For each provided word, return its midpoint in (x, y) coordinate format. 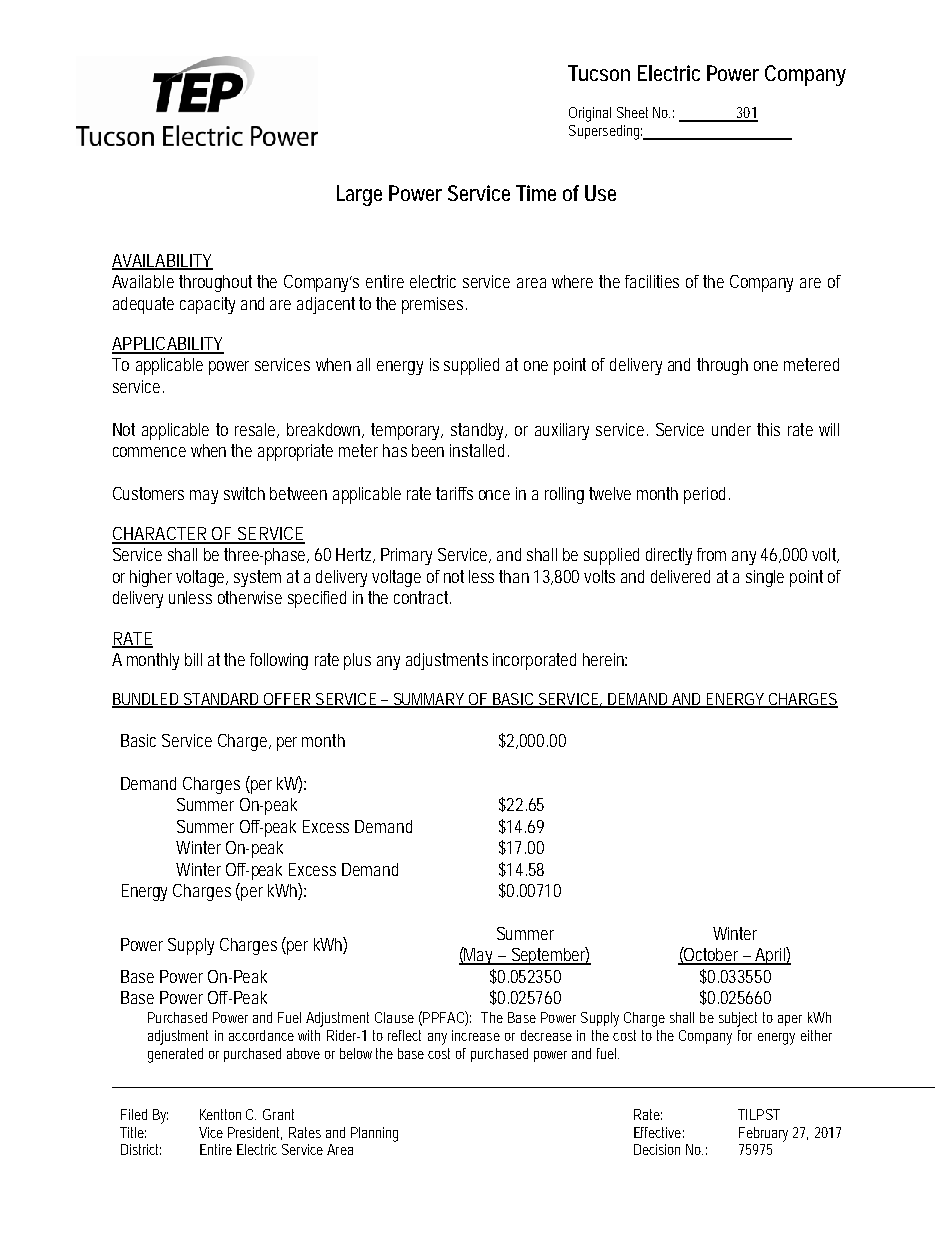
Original (590, 114)
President (255, 1133)
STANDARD (222, 700)
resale (257, 430)
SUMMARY (429, 700)
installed (479, 450)
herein (605, 659)
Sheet (632, 112)
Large (359, 195)
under (731, 429)
